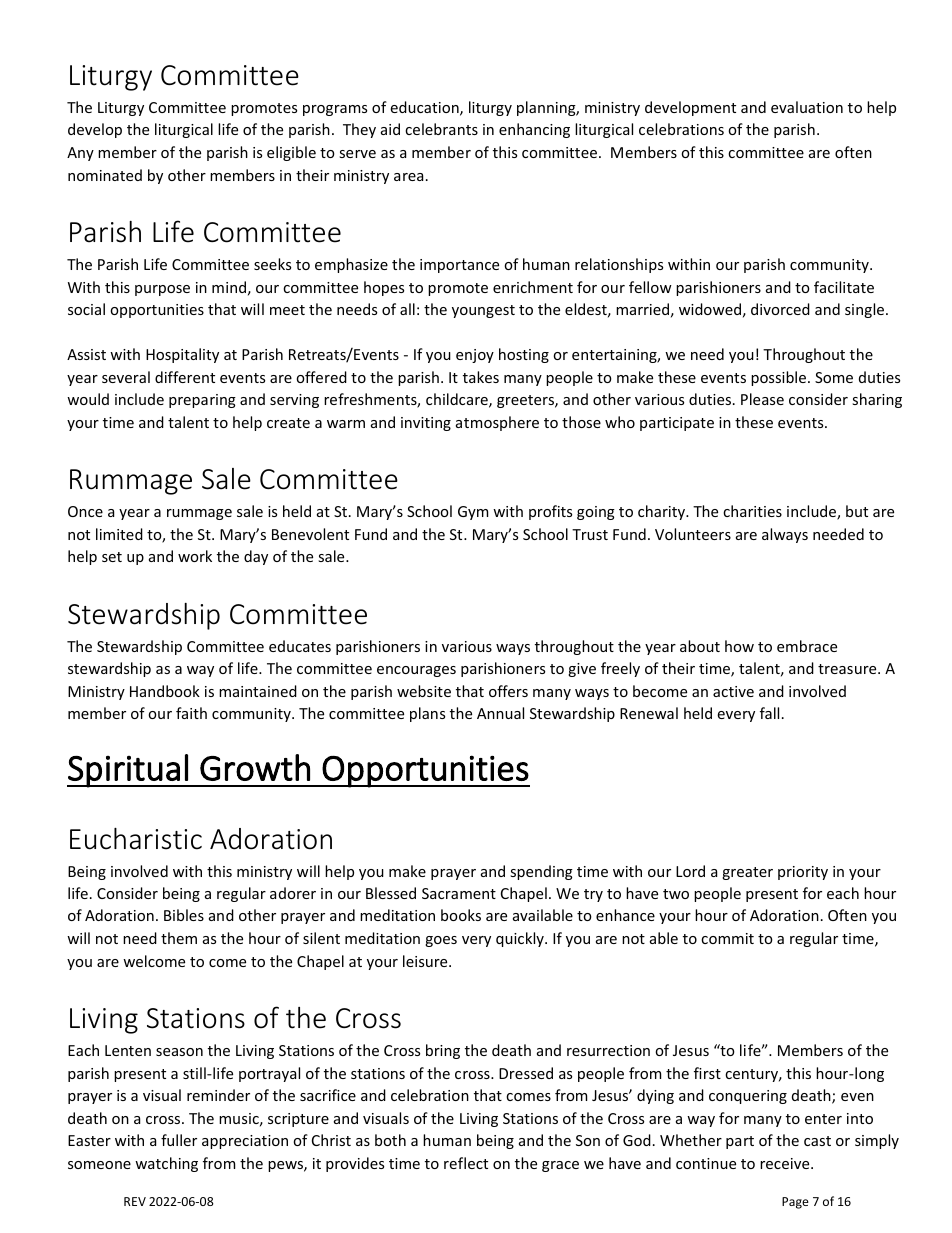  Describe the element at coordinates (105, 175) in the image. I see `nominated` at that location.
